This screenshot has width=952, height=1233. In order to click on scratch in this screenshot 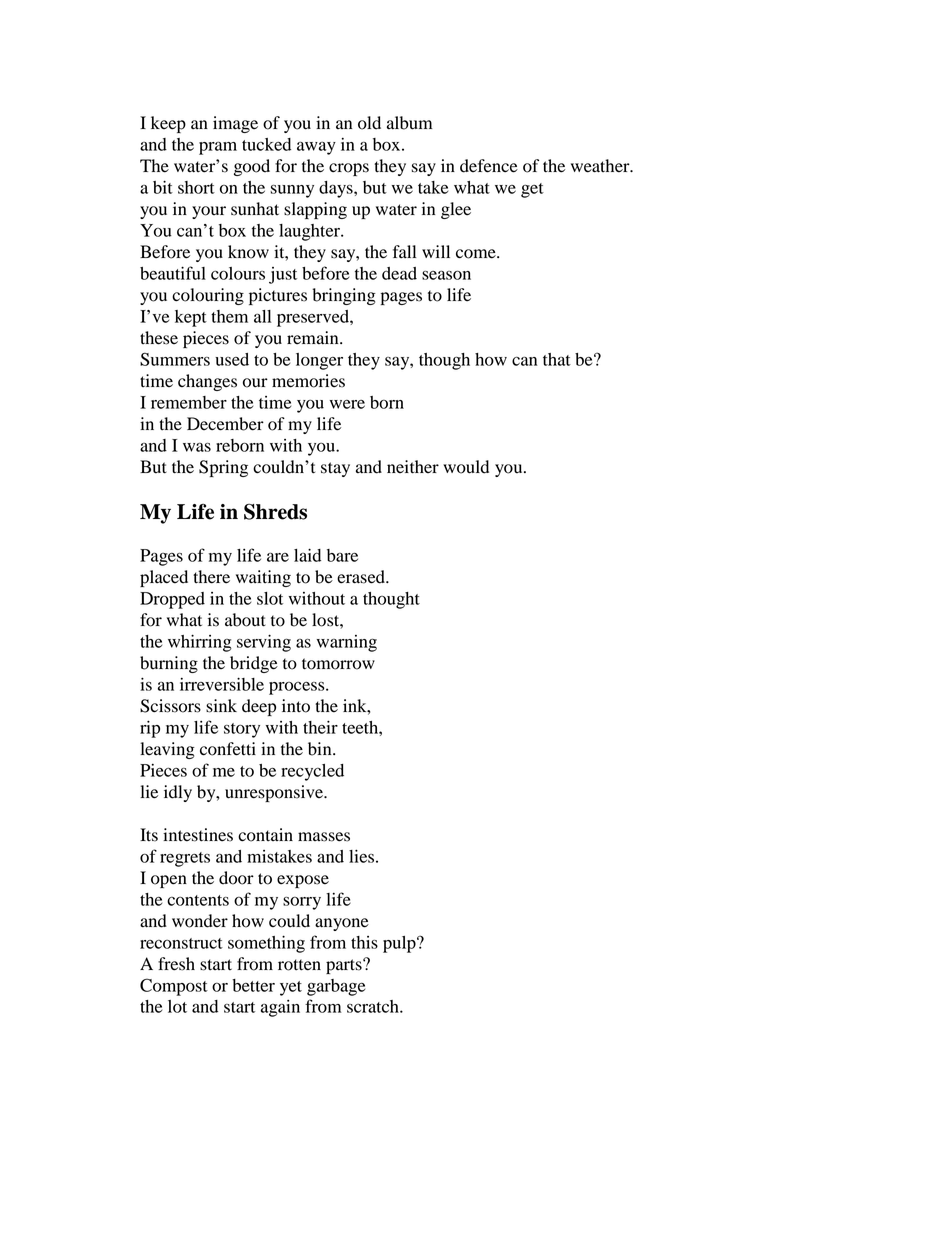, I will do `click(374, 1006)`.
